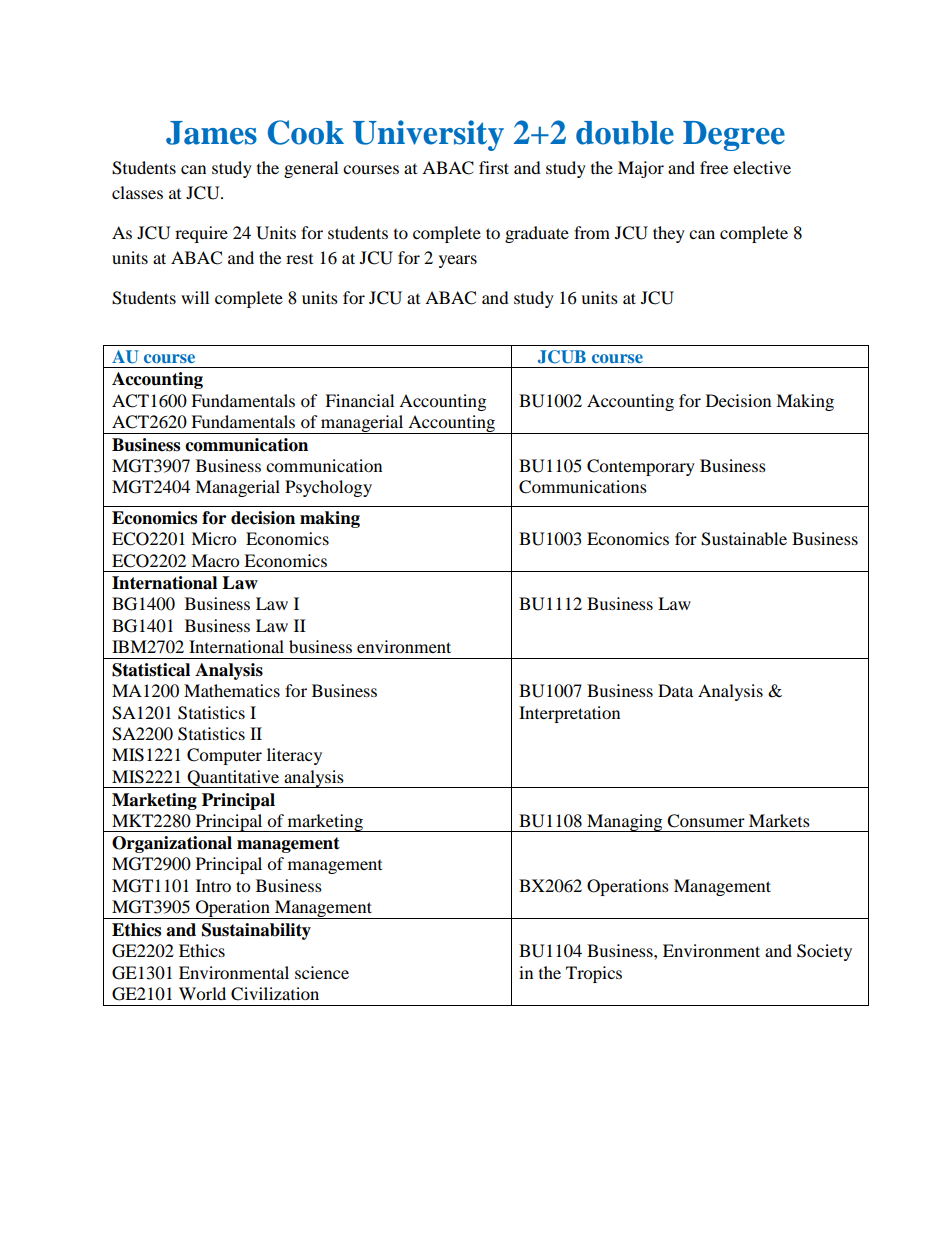 This page has width=952, height=1233. What do you see at coordinates (494, 167) in the page?
I see `first` at bounding box center [494, 167].
